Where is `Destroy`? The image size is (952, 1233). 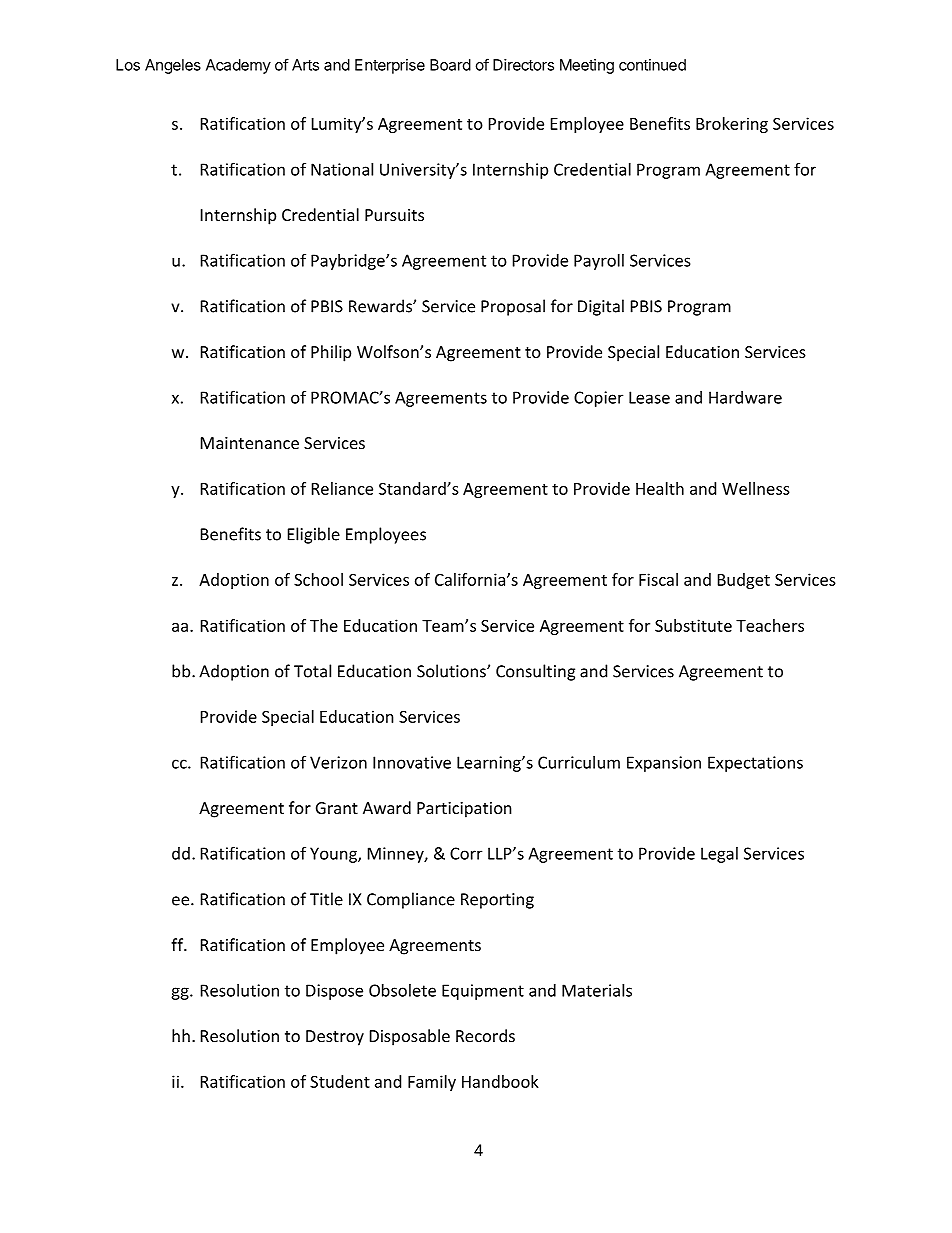
Destroy is located at coordinates (335, 1038).
